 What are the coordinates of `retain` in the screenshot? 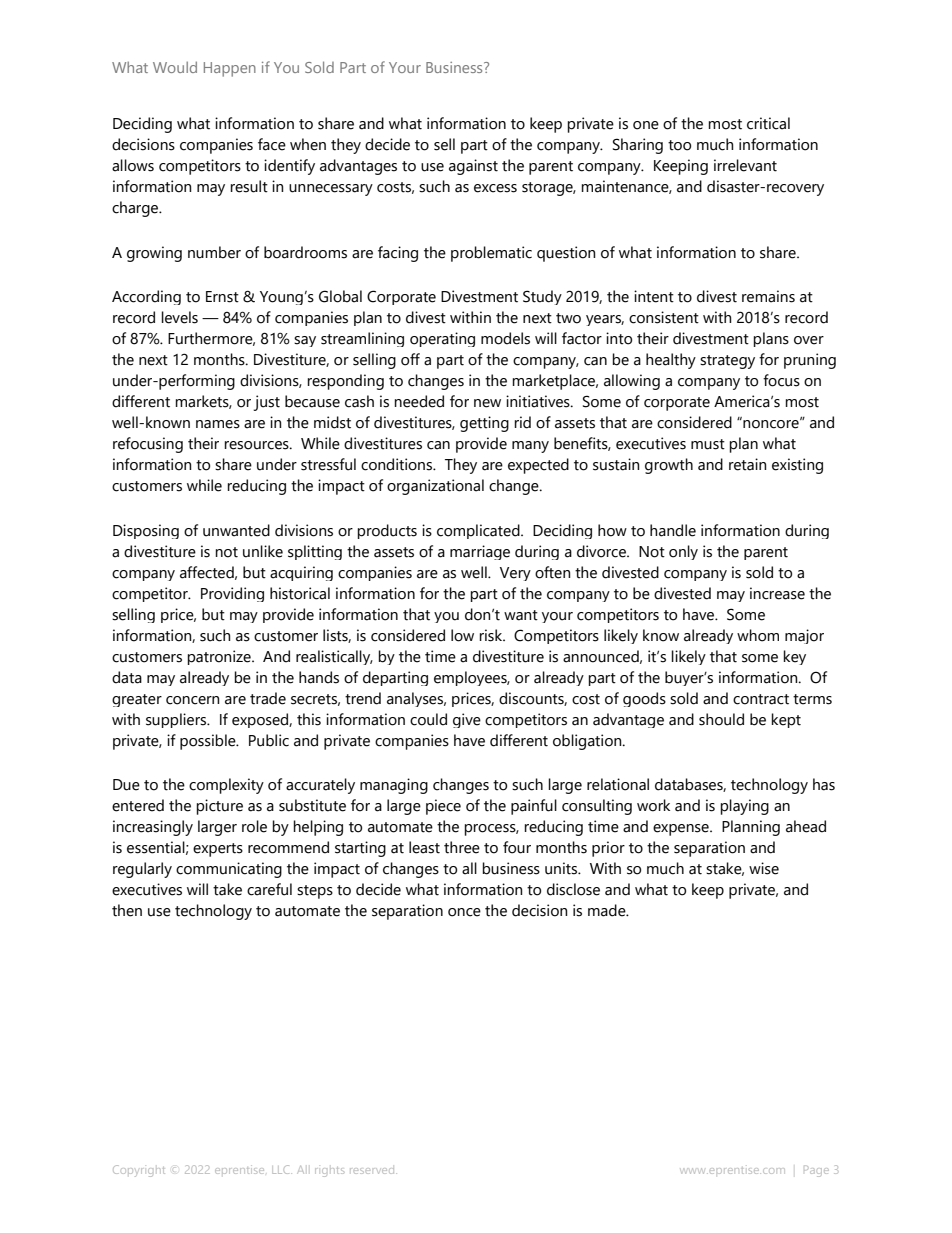 It's located at (748, 464).
